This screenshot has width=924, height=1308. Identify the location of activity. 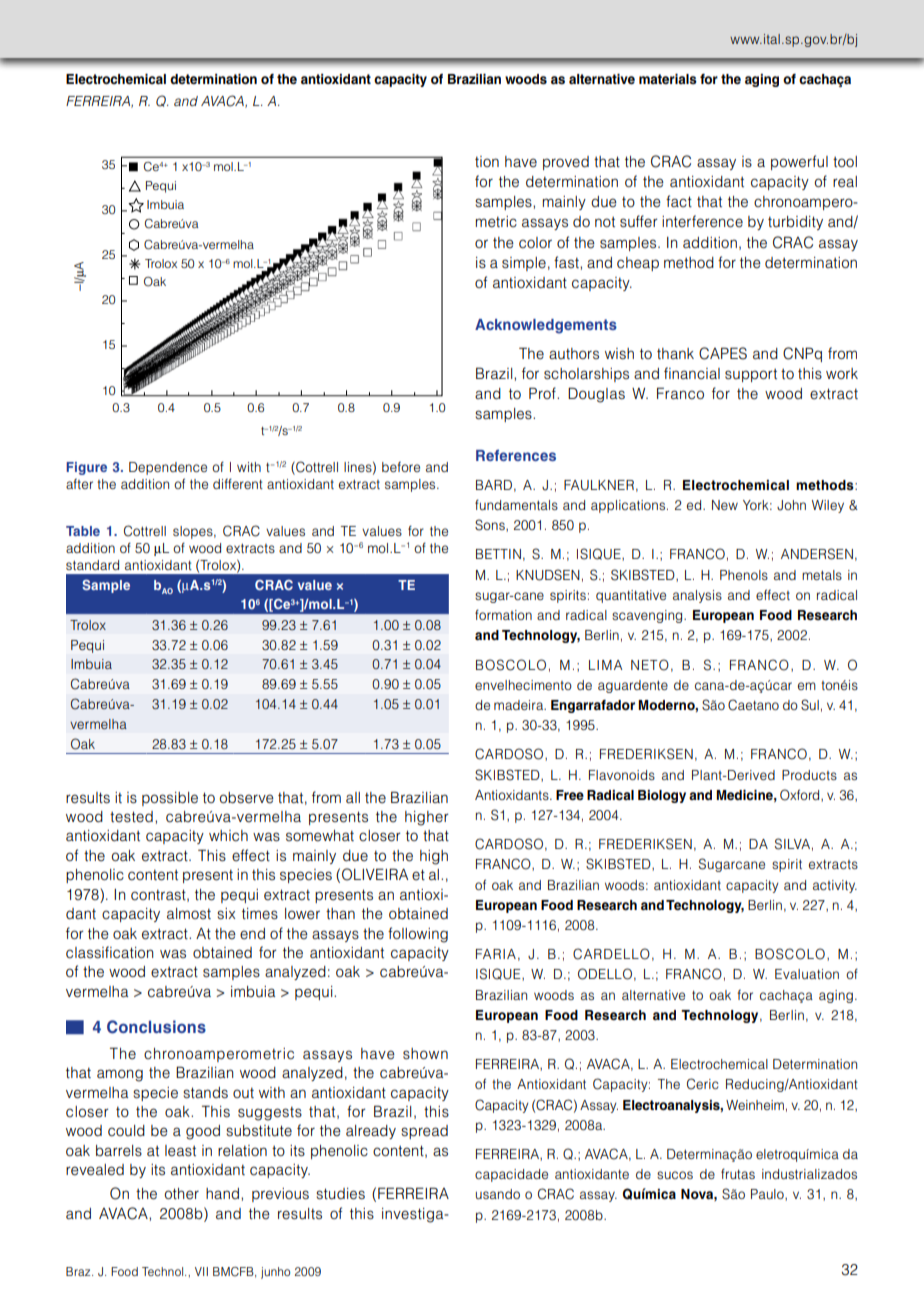
(835, 886).
